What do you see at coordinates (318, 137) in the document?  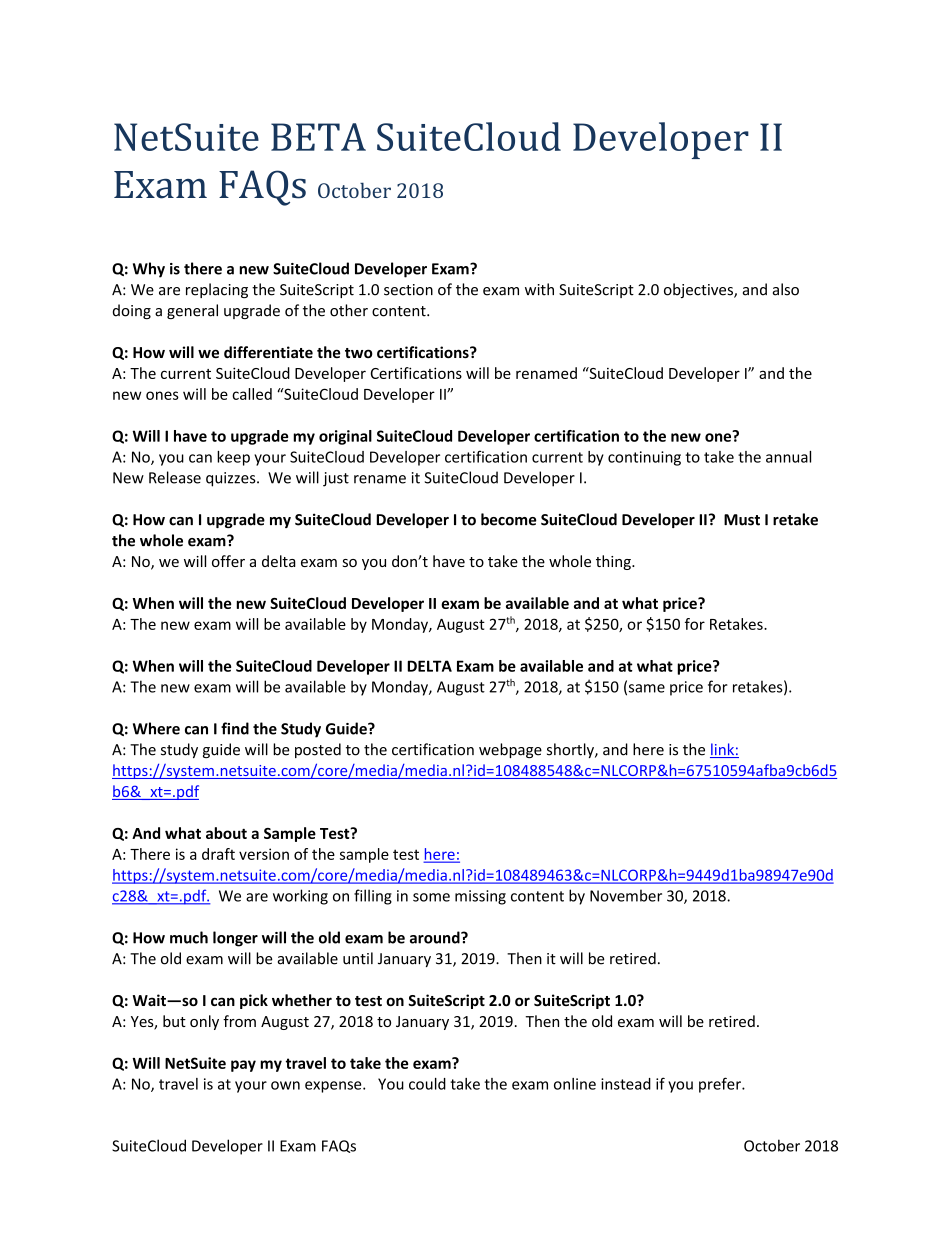 I see `BETA` at bounding box center [318, 137].
